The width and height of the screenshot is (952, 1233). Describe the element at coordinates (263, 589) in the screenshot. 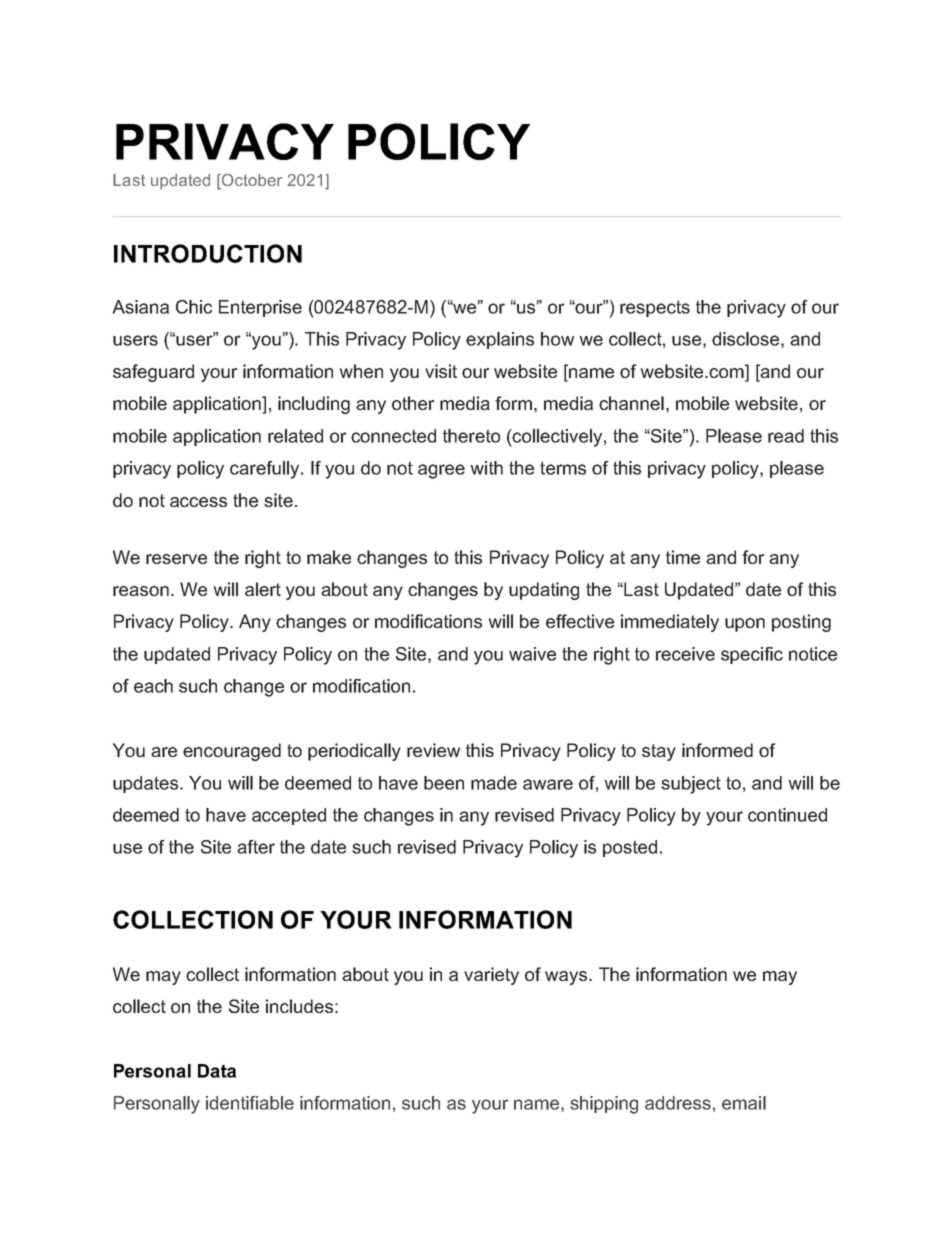

I see `alert` at that location.
